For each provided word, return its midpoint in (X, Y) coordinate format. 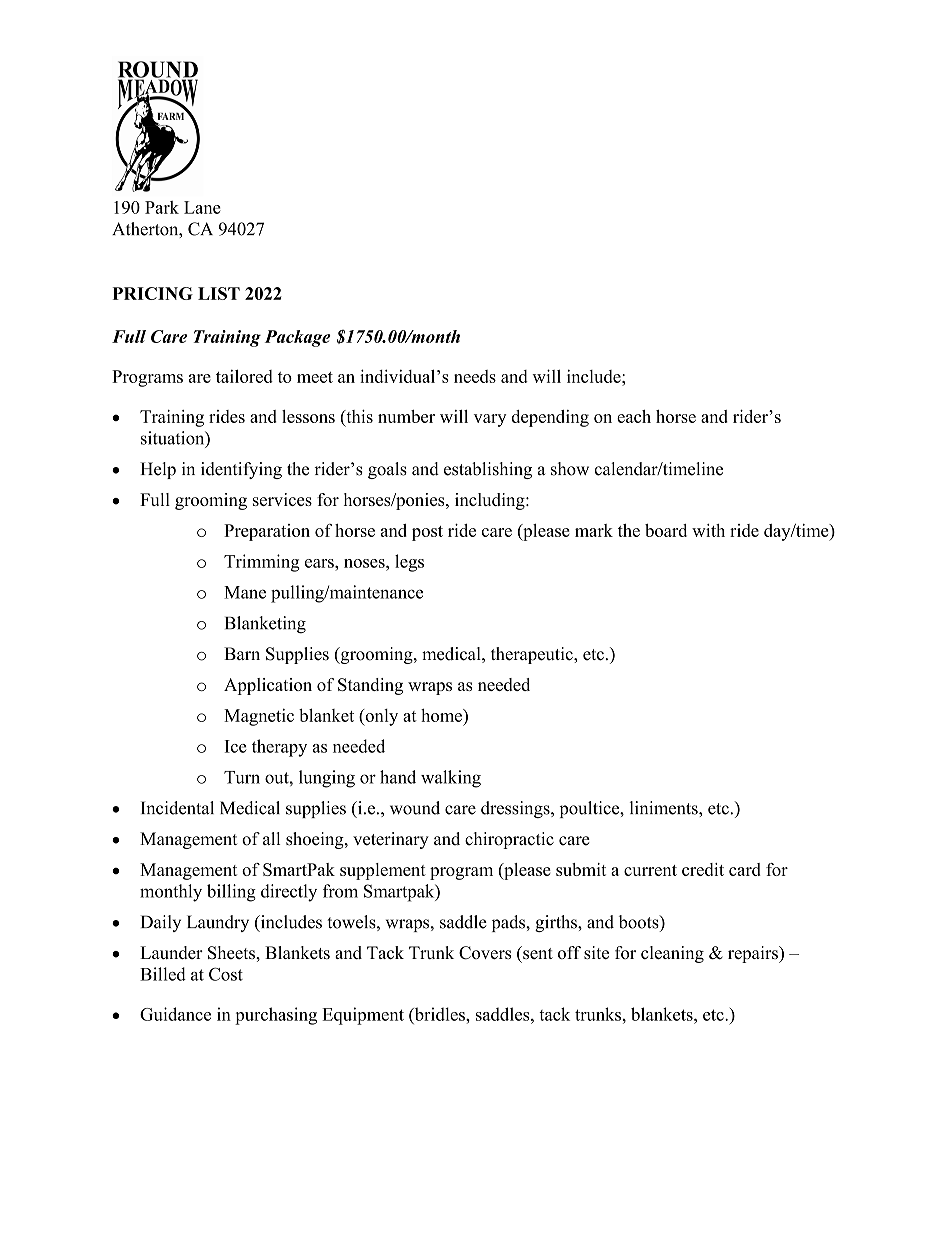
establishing (488, 470)
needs (475, 376)
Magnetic (259, 717)
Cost (226, 974)
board (666, 530)
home (442, 715)
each (634, 416)
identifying (241, 470)
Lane (202, 207)
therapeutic (533, 655)
